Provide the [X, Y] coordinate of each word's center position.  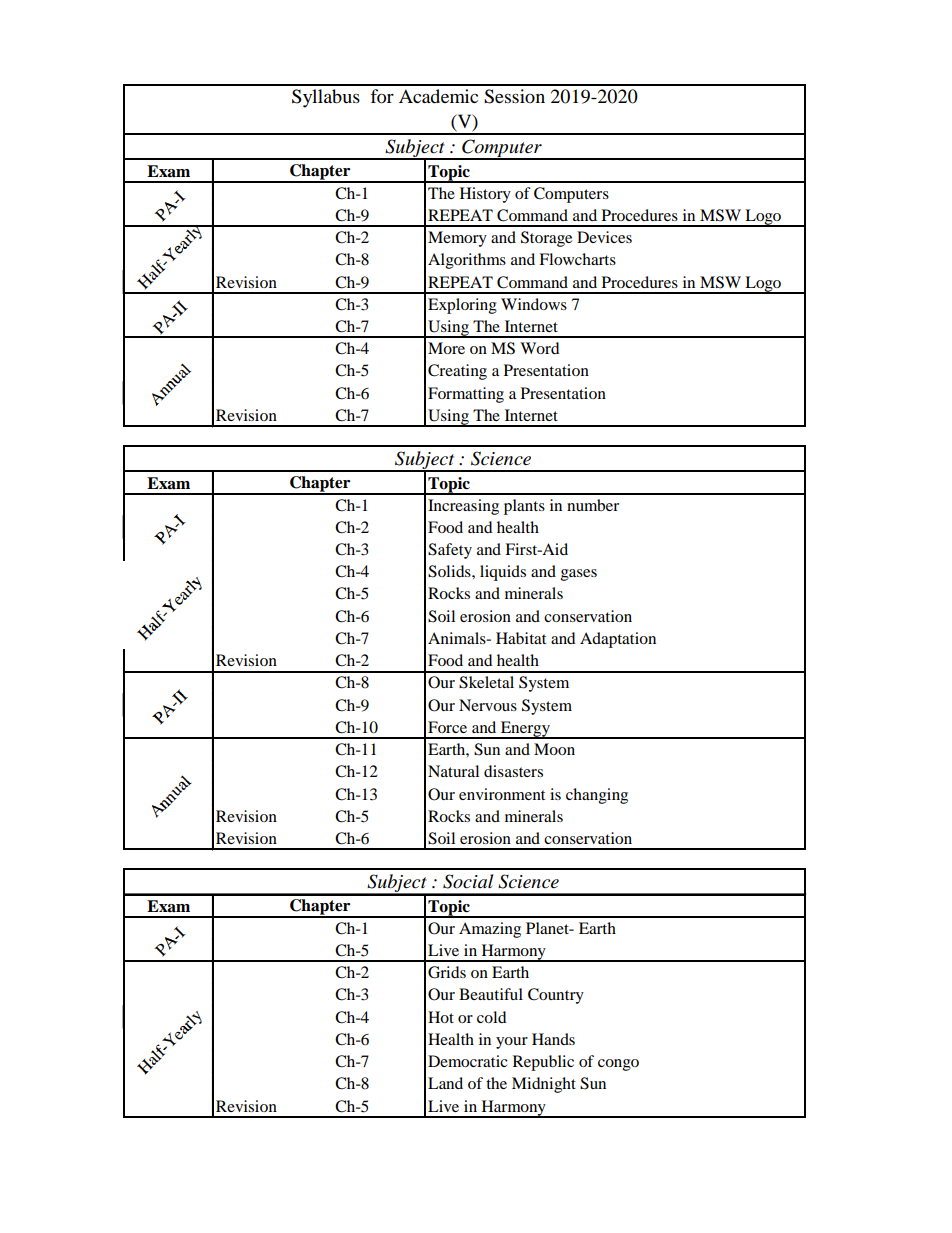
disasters [513, 771]
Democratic [468, 1061]
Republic [543, 1063]
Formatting [466, 395]
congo [618, 1065]
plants [524, 507]
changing [597, 796]
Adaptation [618, 640]
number [593, 505]
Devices [604, 237]
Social [468, 881]
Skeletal [486, 682]
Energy [525, 730]
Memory [457, 239]
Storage [546, 239]
